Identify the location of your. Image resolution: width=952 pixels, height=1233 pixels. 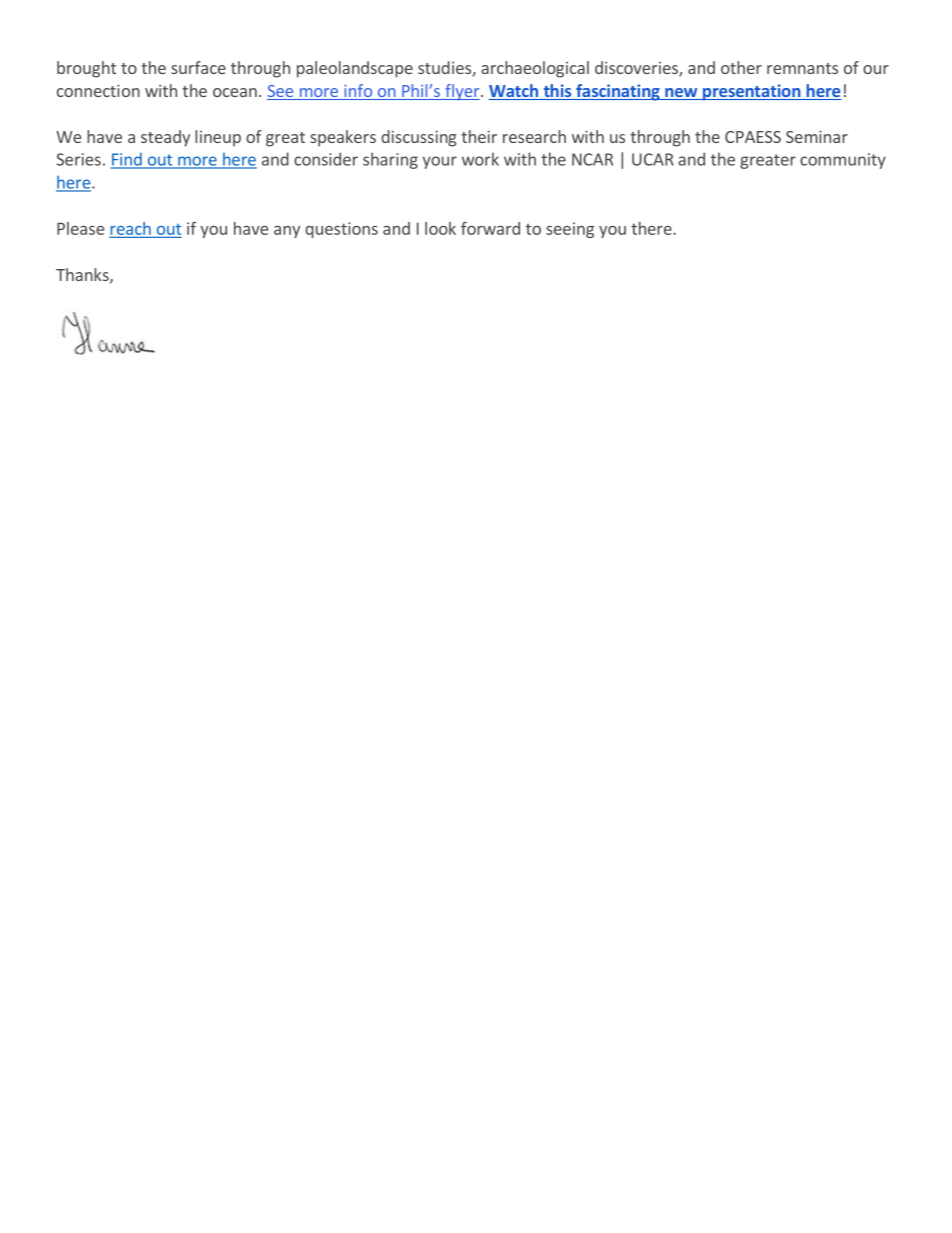
(440, 162).
